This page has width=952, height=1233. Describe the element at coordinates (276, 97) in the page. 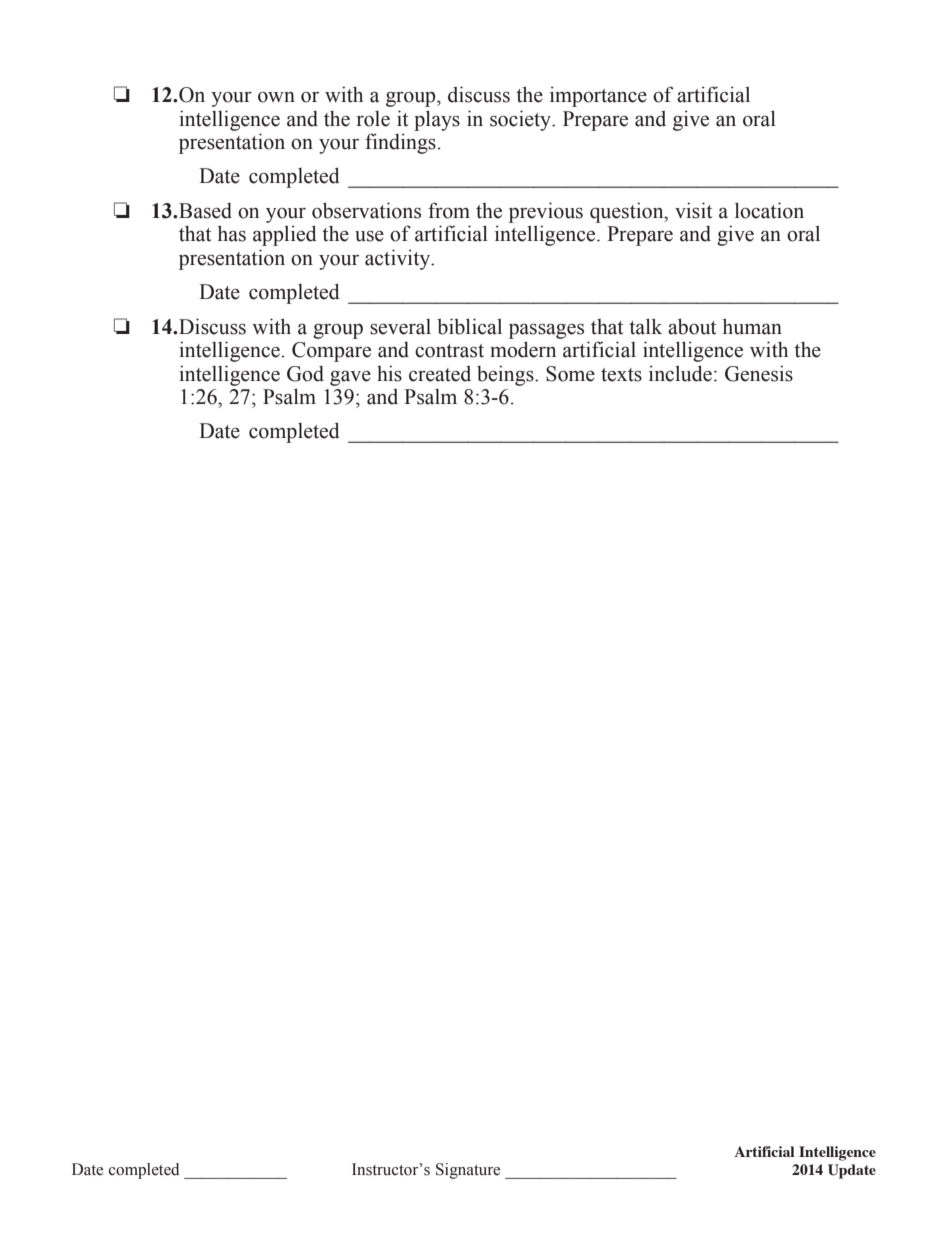

I see `own` at that location.
